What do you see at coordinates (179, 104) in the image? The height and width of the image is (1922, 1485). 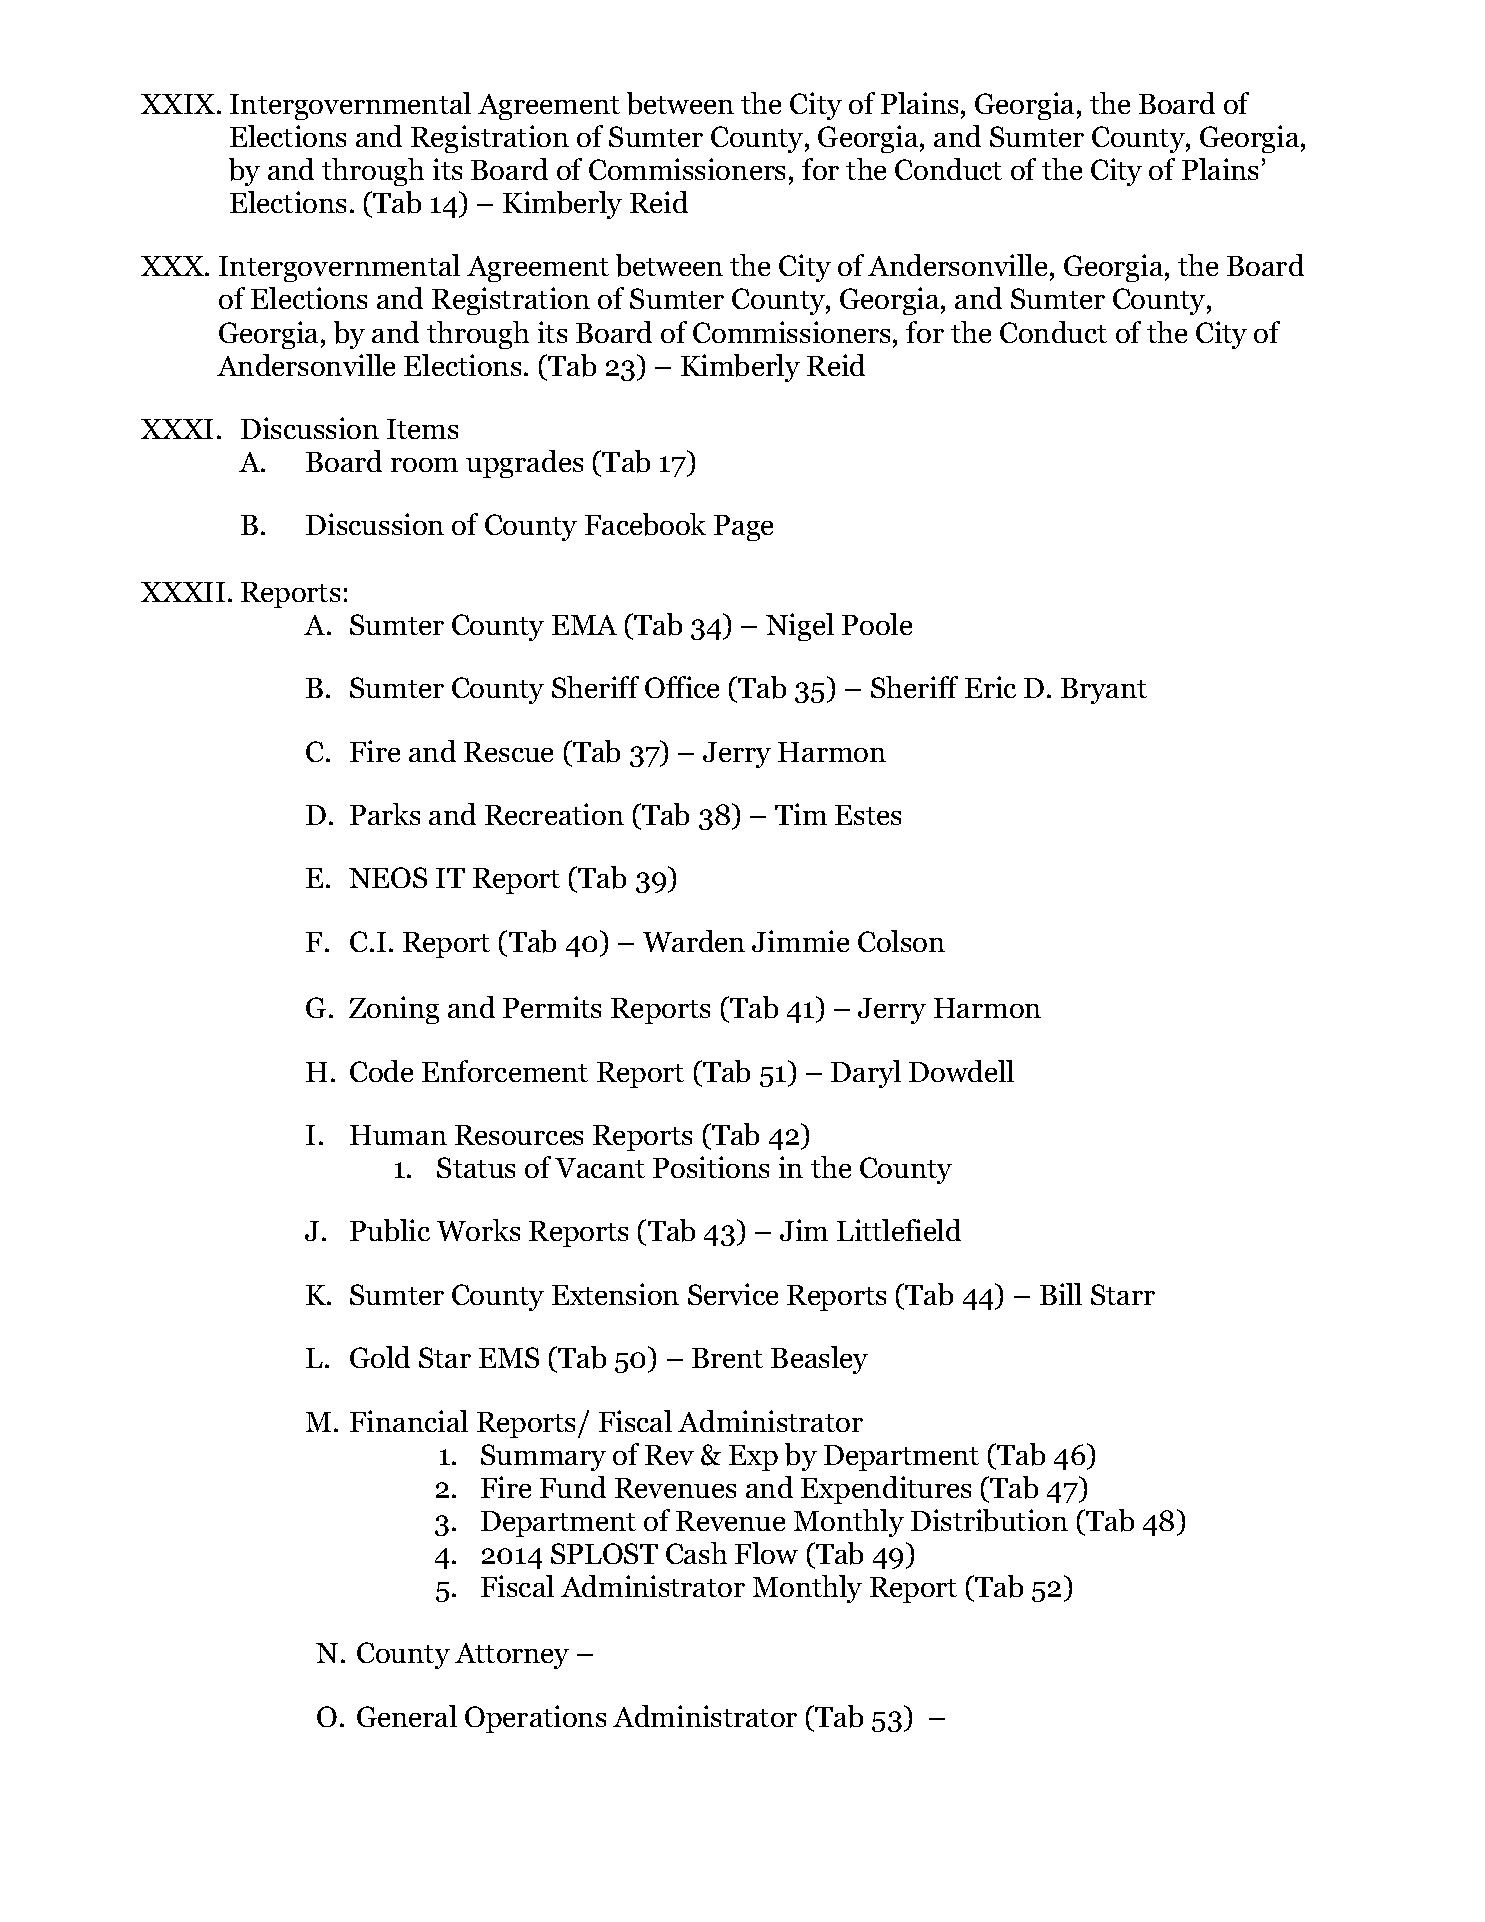 I see `XXIX` at bounding box center [179, 104].
